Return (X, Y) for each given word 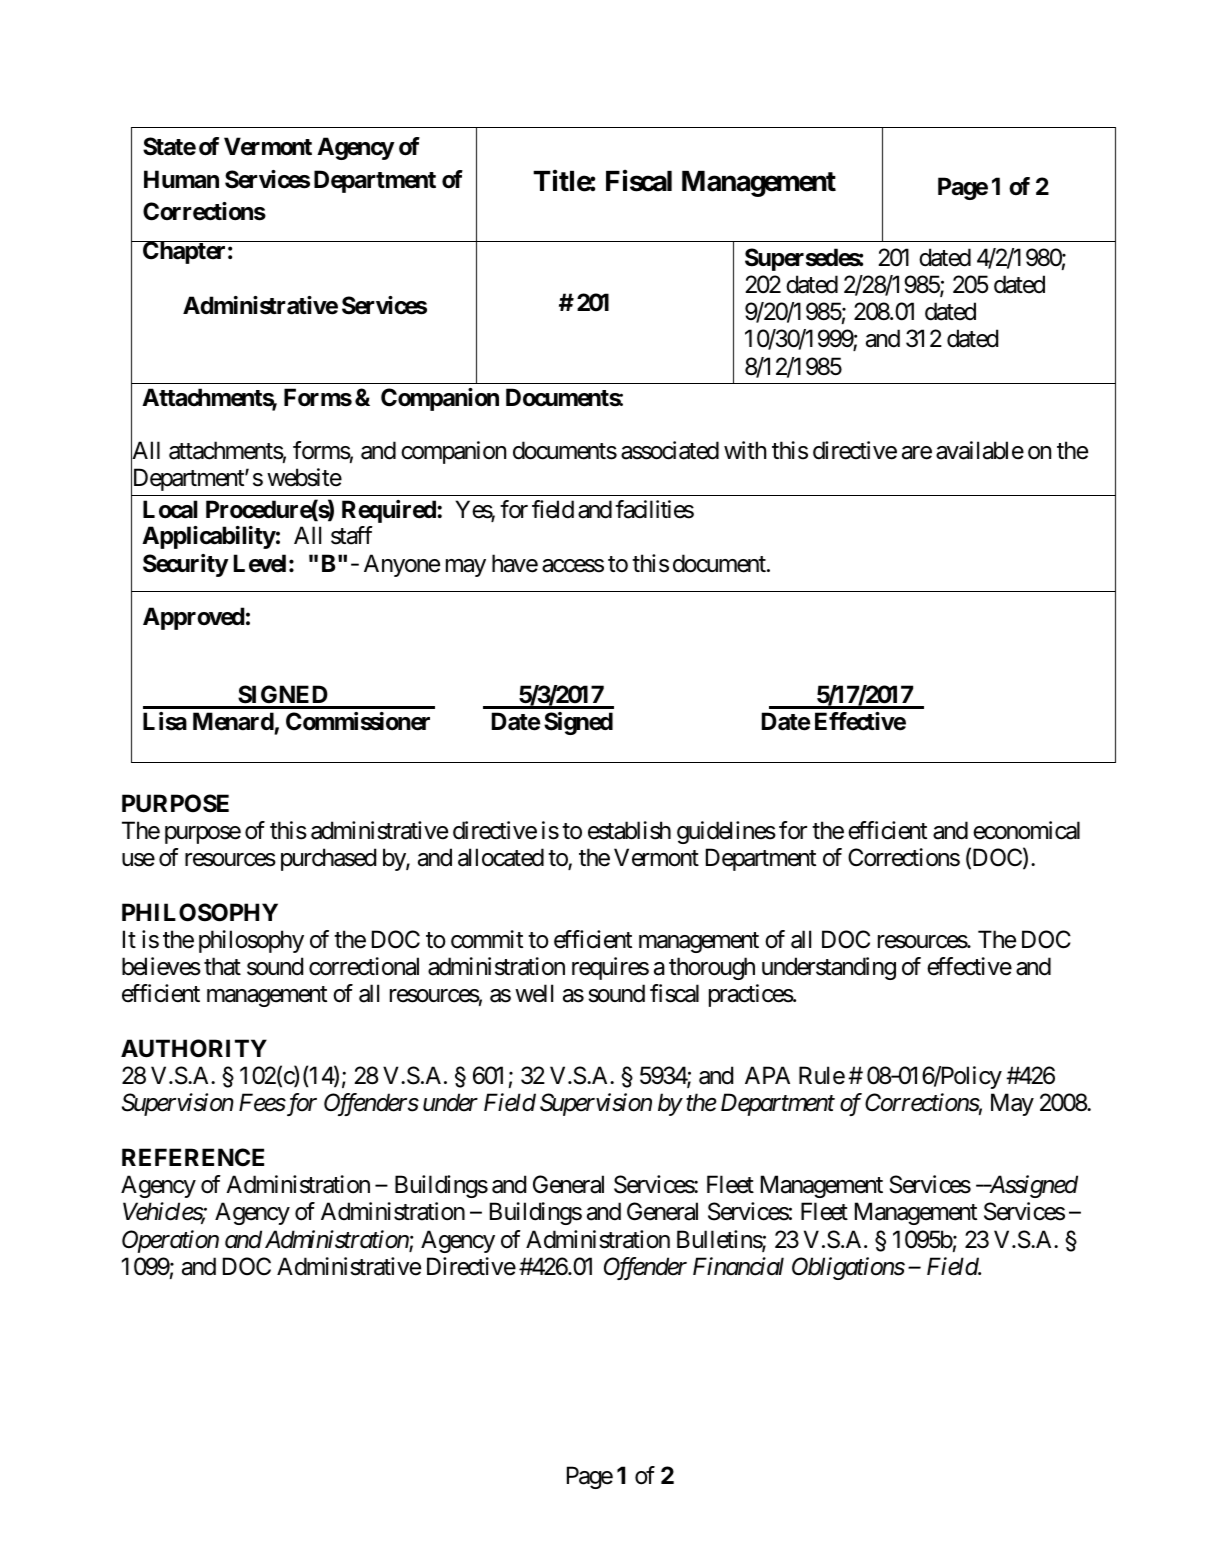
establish (629, 830)
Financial (738, 1266)
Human (181, 179)
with (745, 450)
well (534, 993)
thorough (712, 968)
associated (670, 450)
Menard (234, 723)
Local (170, 509)
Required (390, 511)
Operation (170, 1241)
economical (1026, 830)
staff (352, 535)
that (222, 966)
